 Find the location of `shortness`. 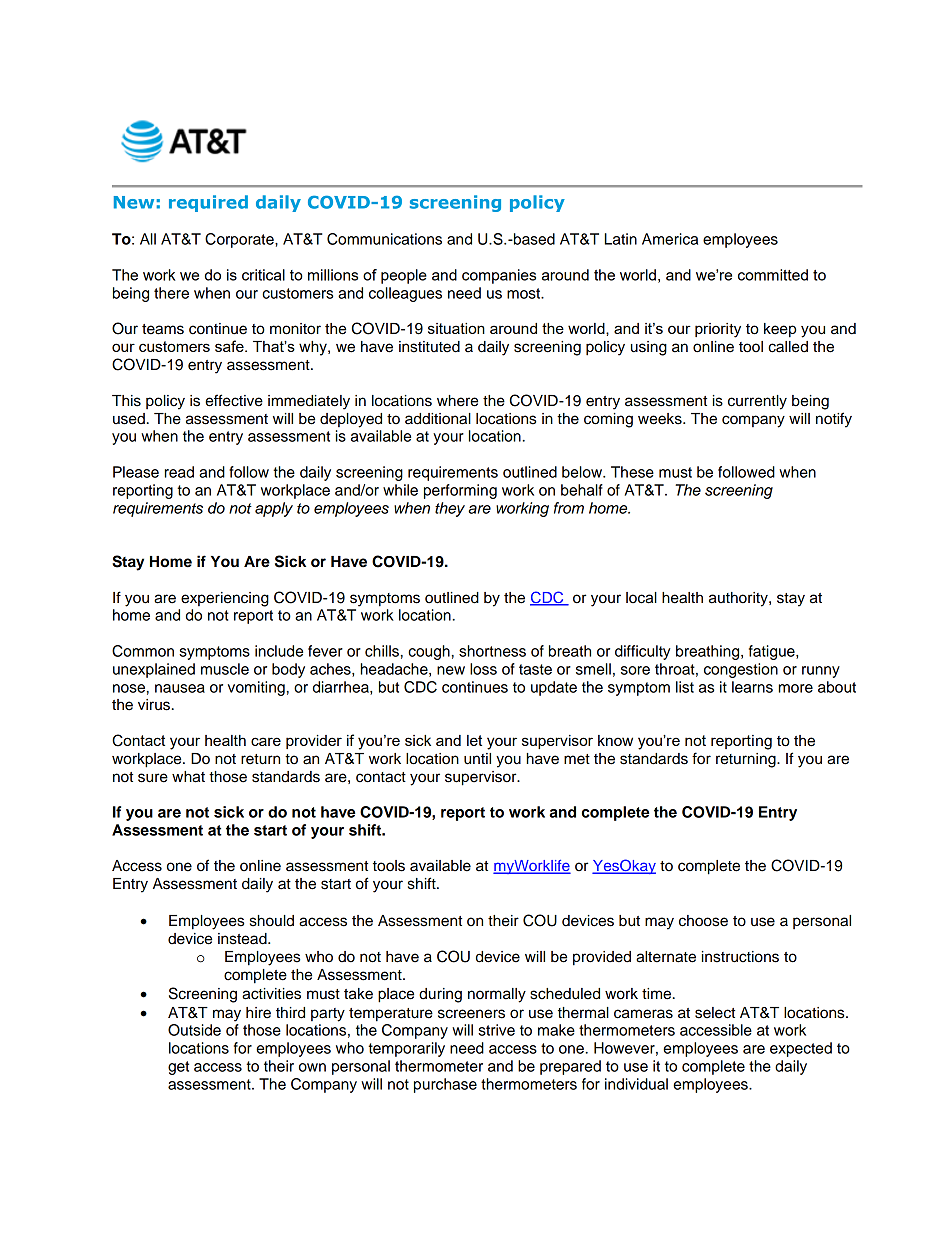

shortness is located at coordinates (492, 651).
